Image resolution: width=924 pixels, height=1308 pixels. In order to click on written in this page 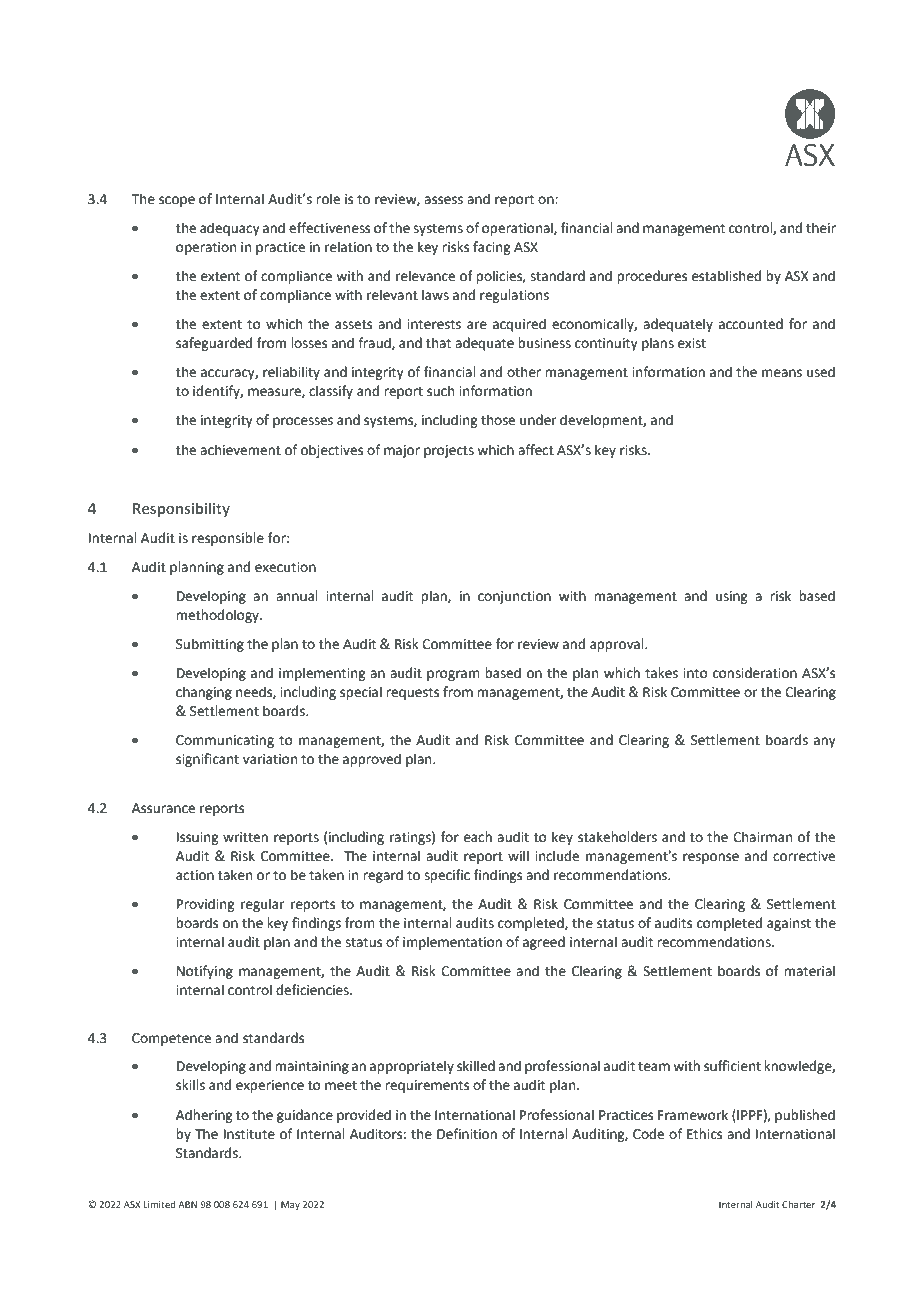, I will do `click(245, 837)`.
